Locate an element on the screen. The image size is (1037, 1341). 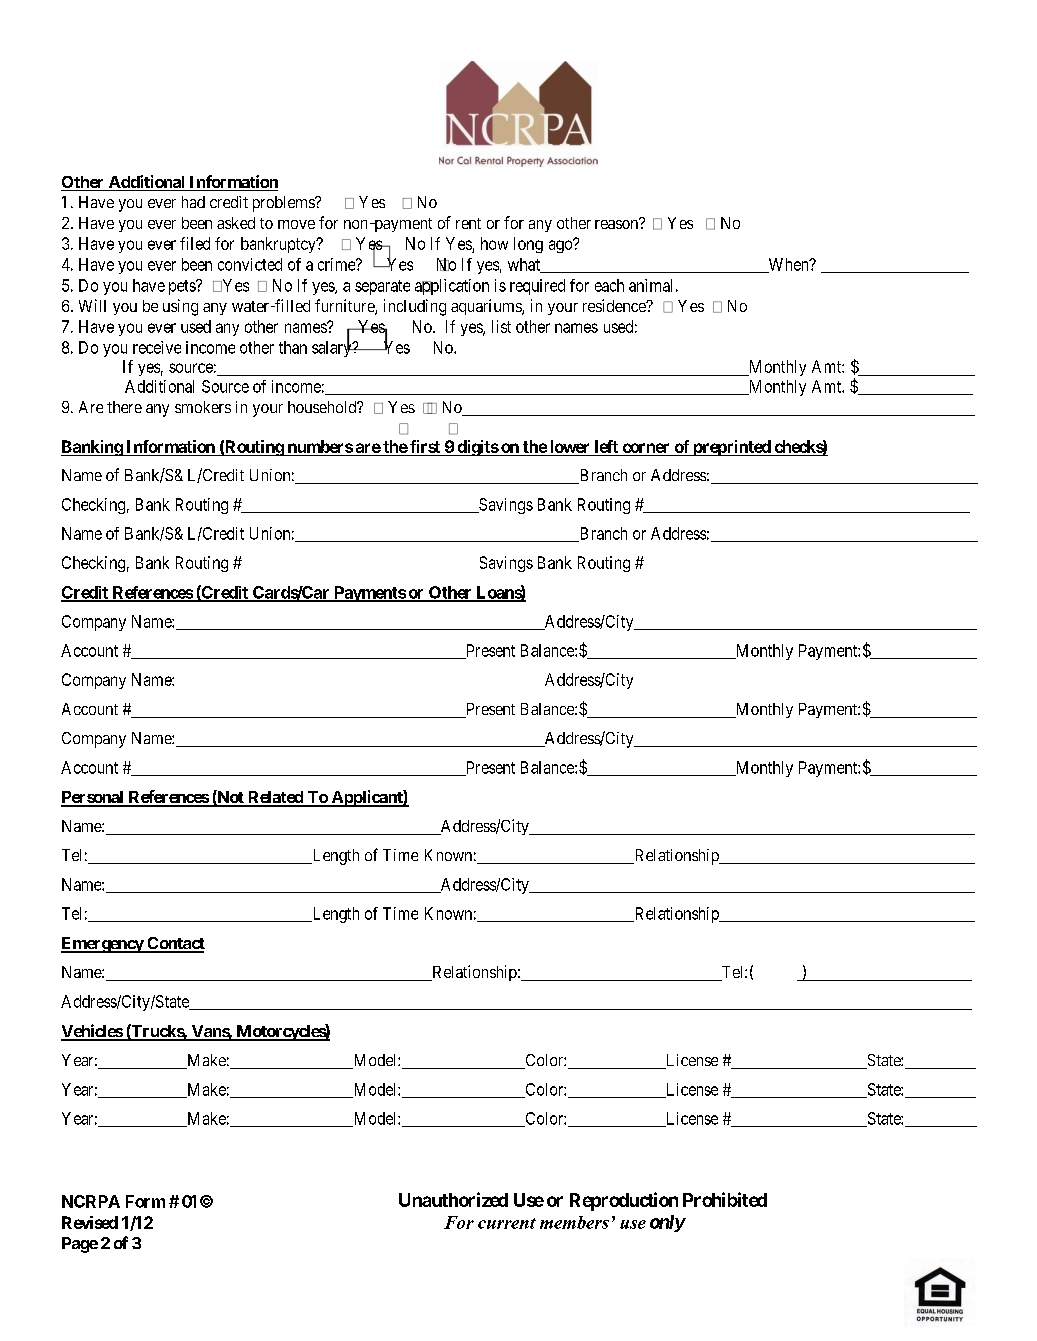
how is located at coordinates (494, 243).
